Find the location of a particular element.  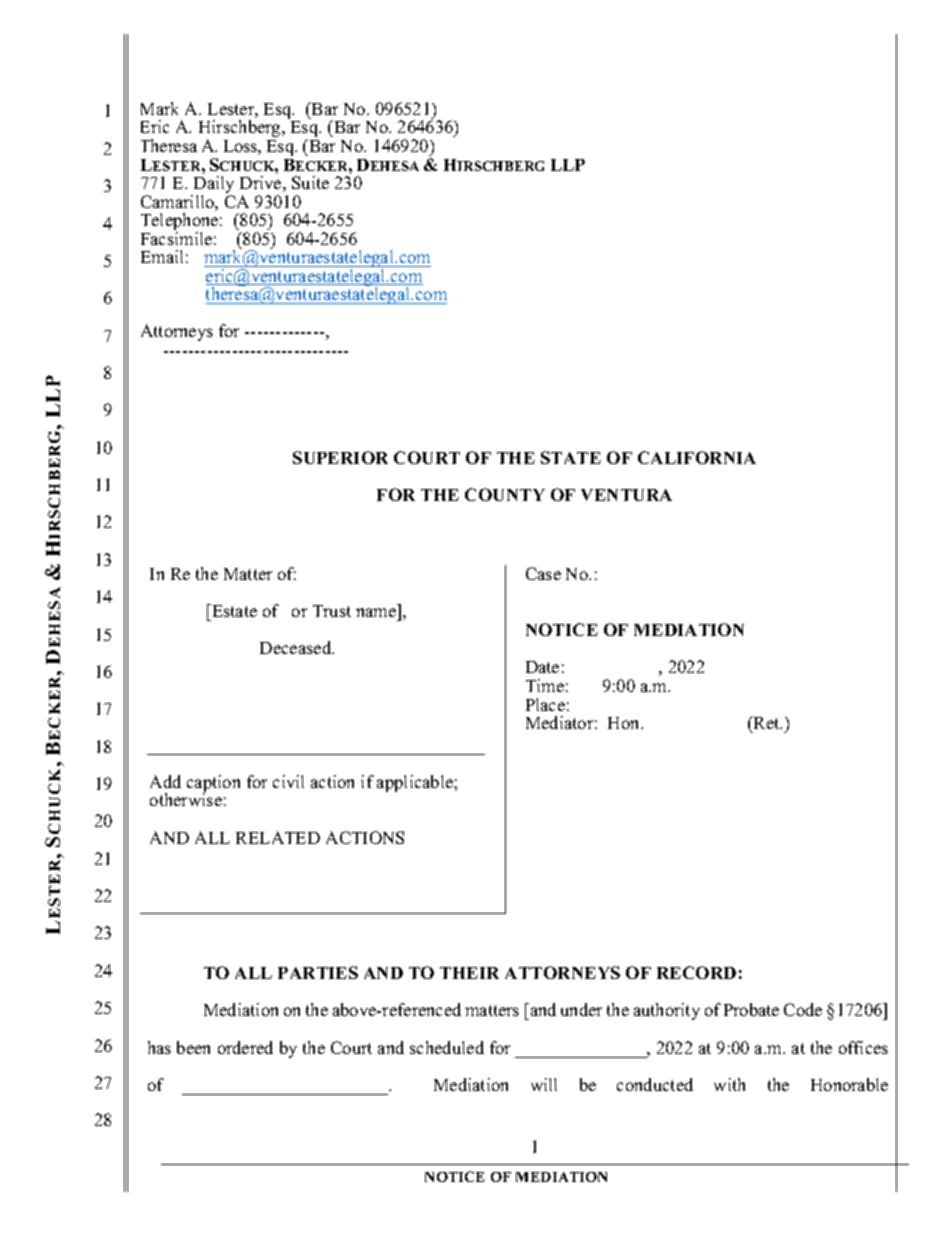

RELATED is located at coordinates (278, 837).
